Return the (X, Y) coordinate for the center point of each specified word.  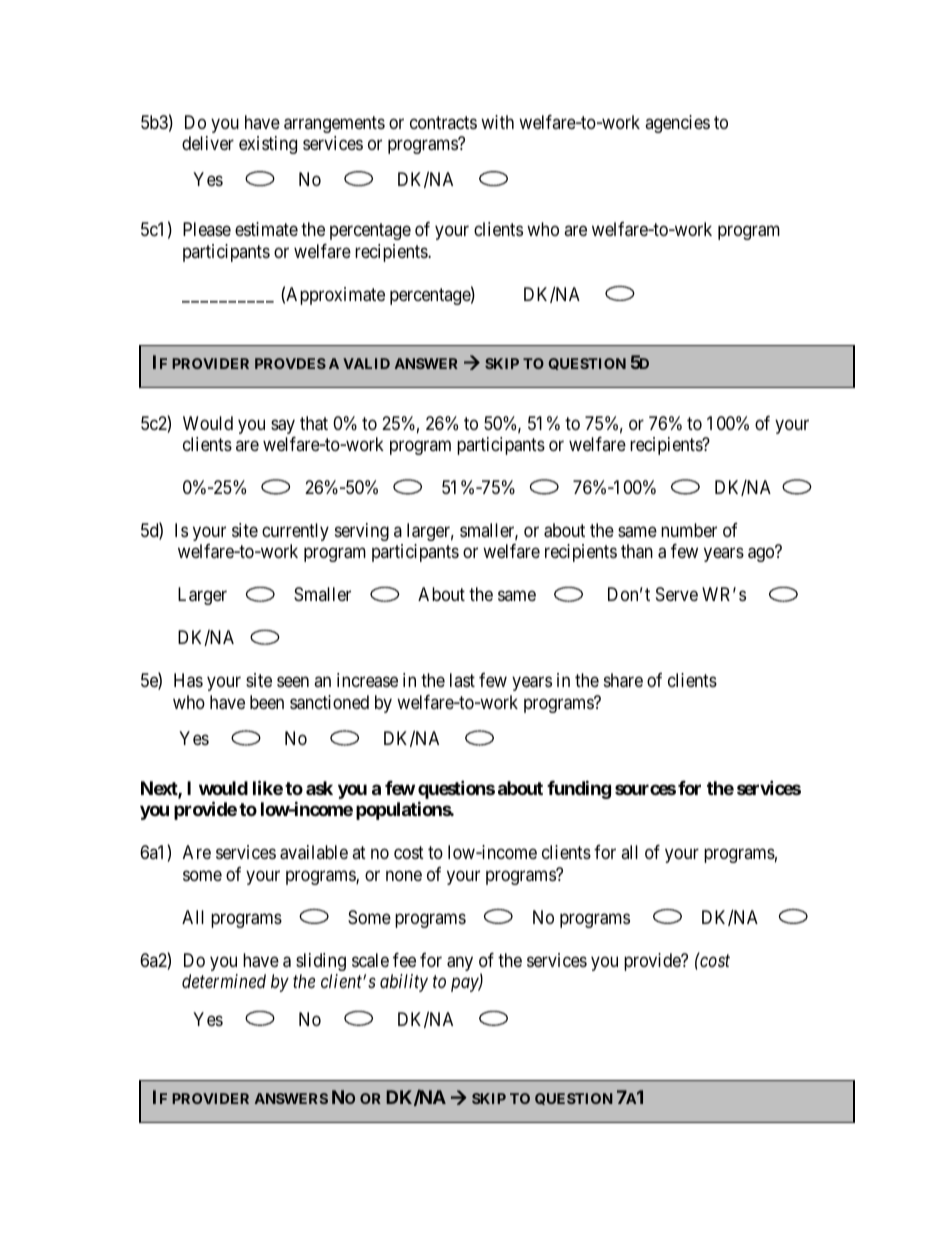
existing (268, 145)
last (462, 680)
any (460, 963)
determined (224, 981)
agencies (677, 124)
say (283, 426)
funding (579, 789)
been (267, 702)
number (689, 530)
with (497, 122)
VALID (366, 363)
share (623, 680)
